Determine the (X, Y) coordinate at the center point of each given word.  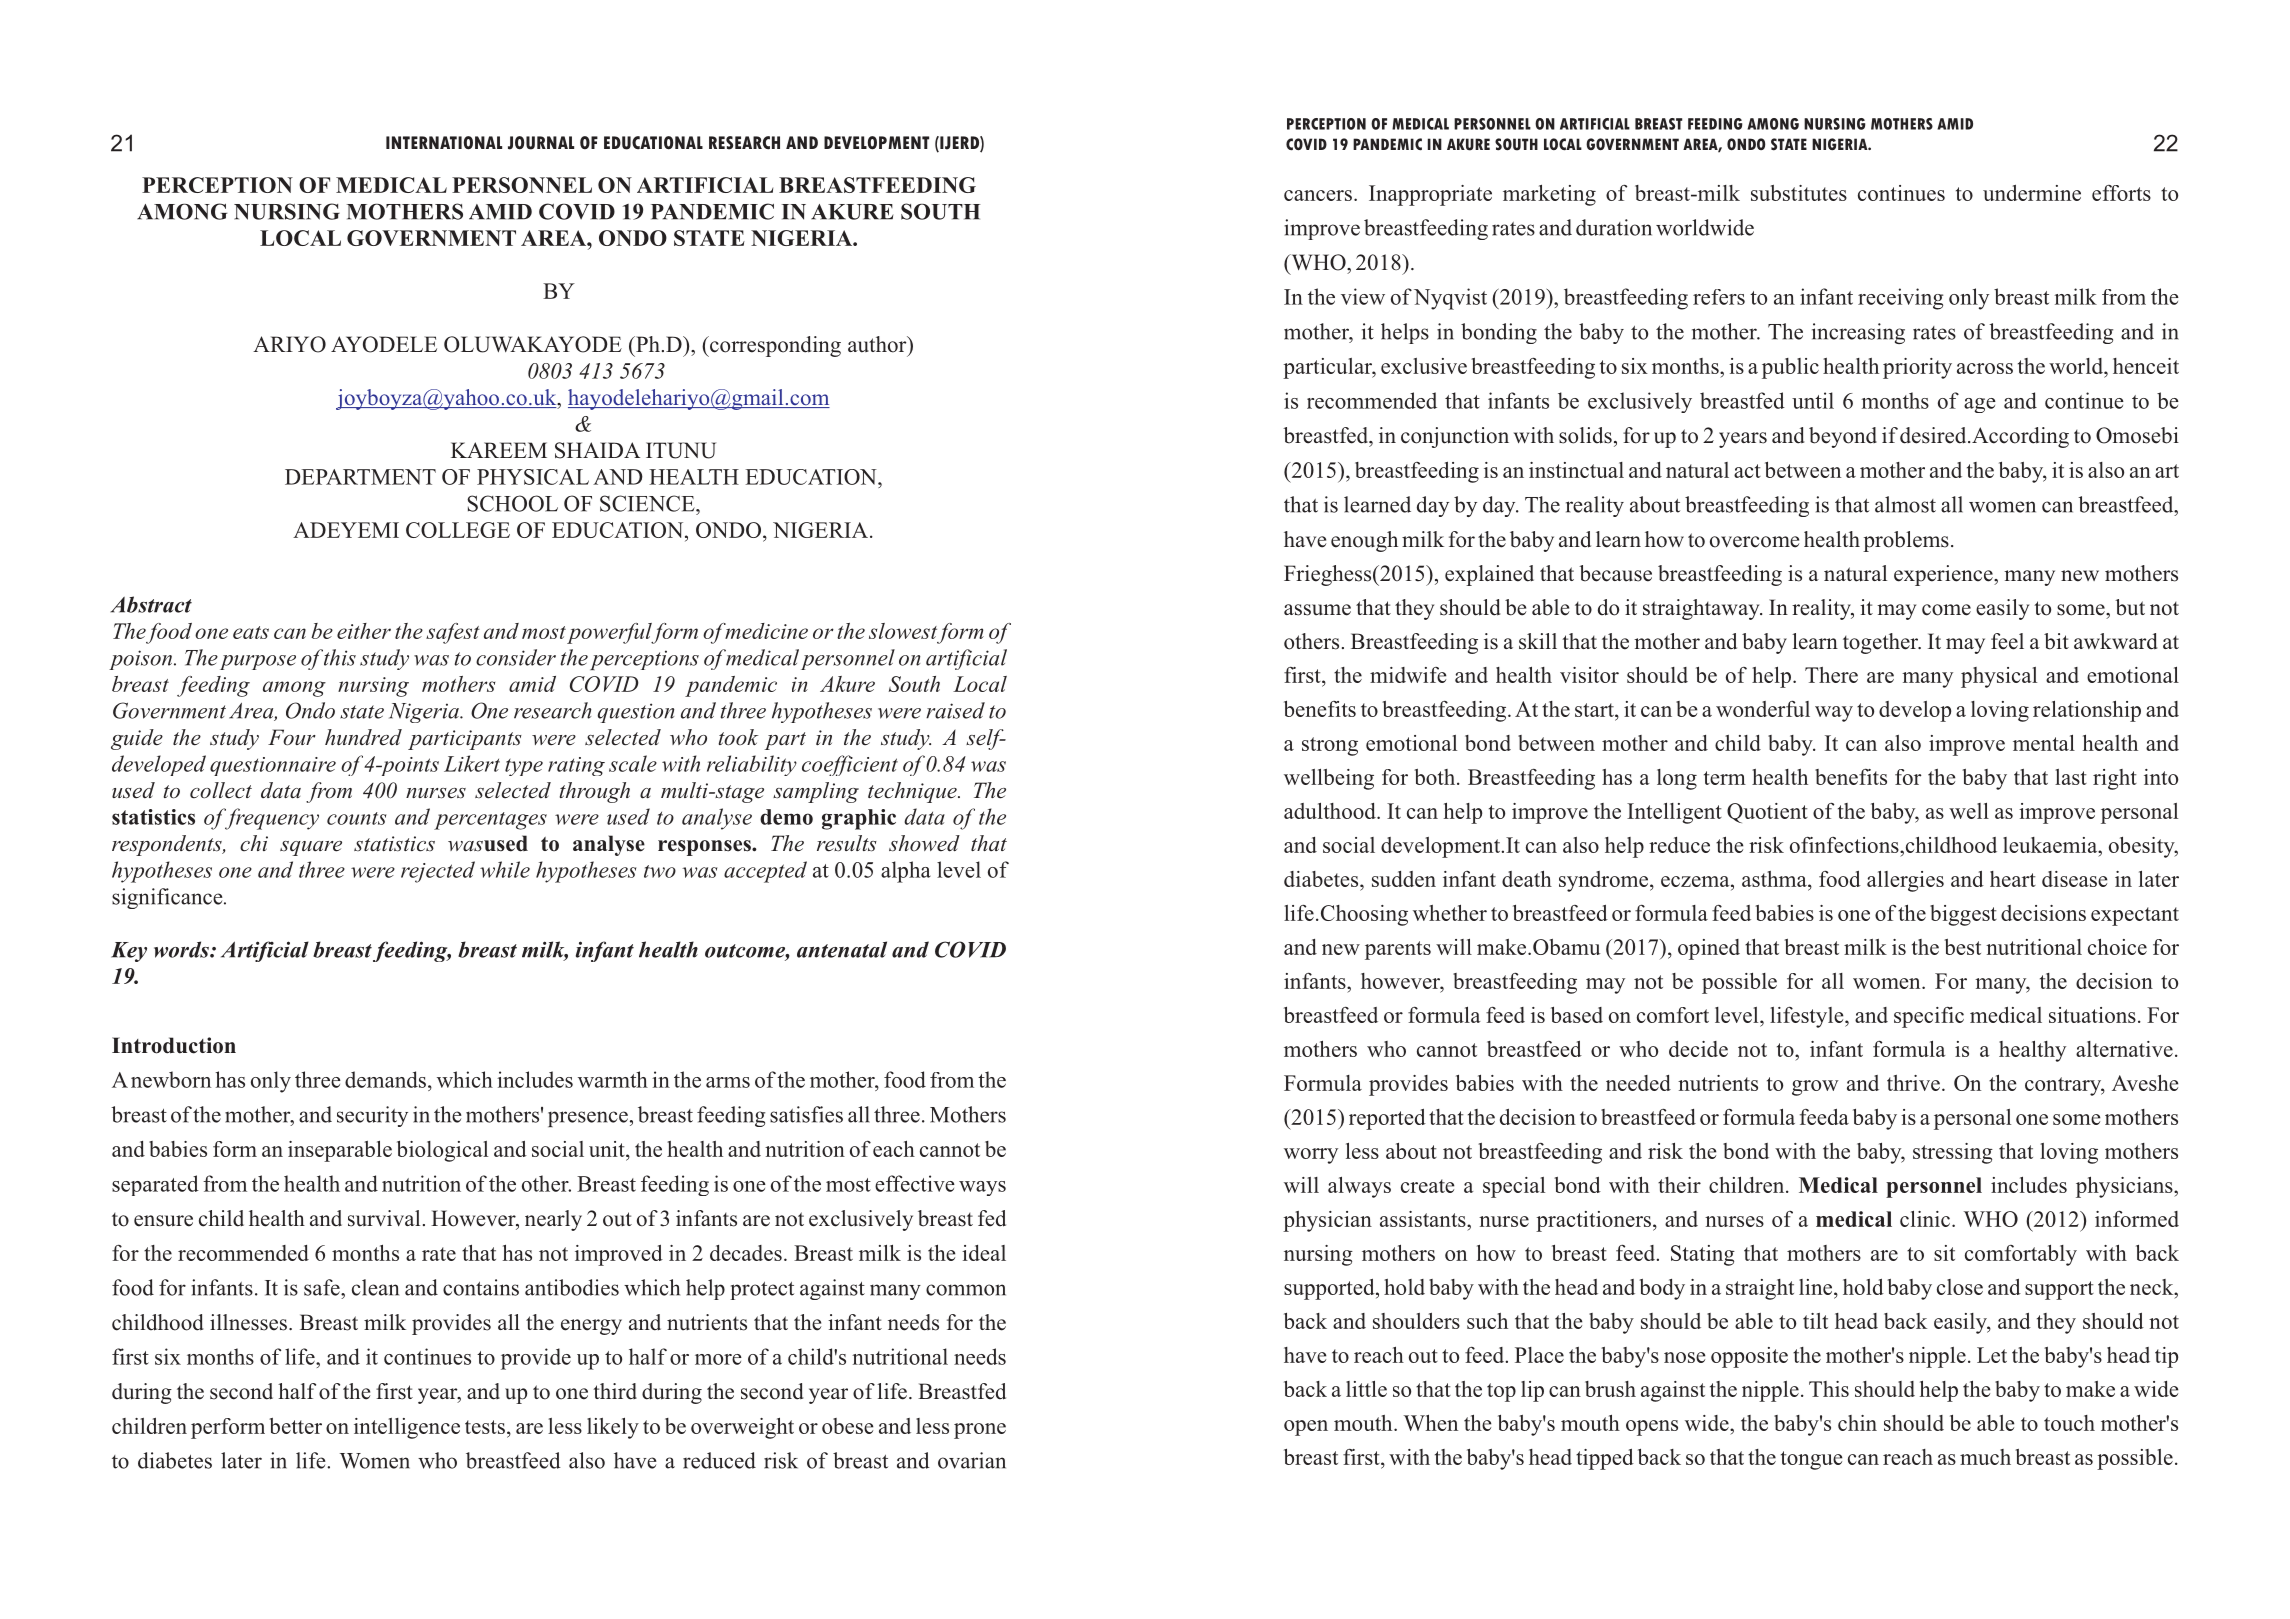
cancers (1318, 195)
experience (1944, 575)
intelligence (407, 1428)
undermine (2032, 193)
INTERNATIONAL (444, 143)
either (364, 631)
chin (1857, 1423)
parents (1398, 950)
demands (385, 1079)
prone (980, 1431)
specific (1929, 1017)
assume (1317, 610)
